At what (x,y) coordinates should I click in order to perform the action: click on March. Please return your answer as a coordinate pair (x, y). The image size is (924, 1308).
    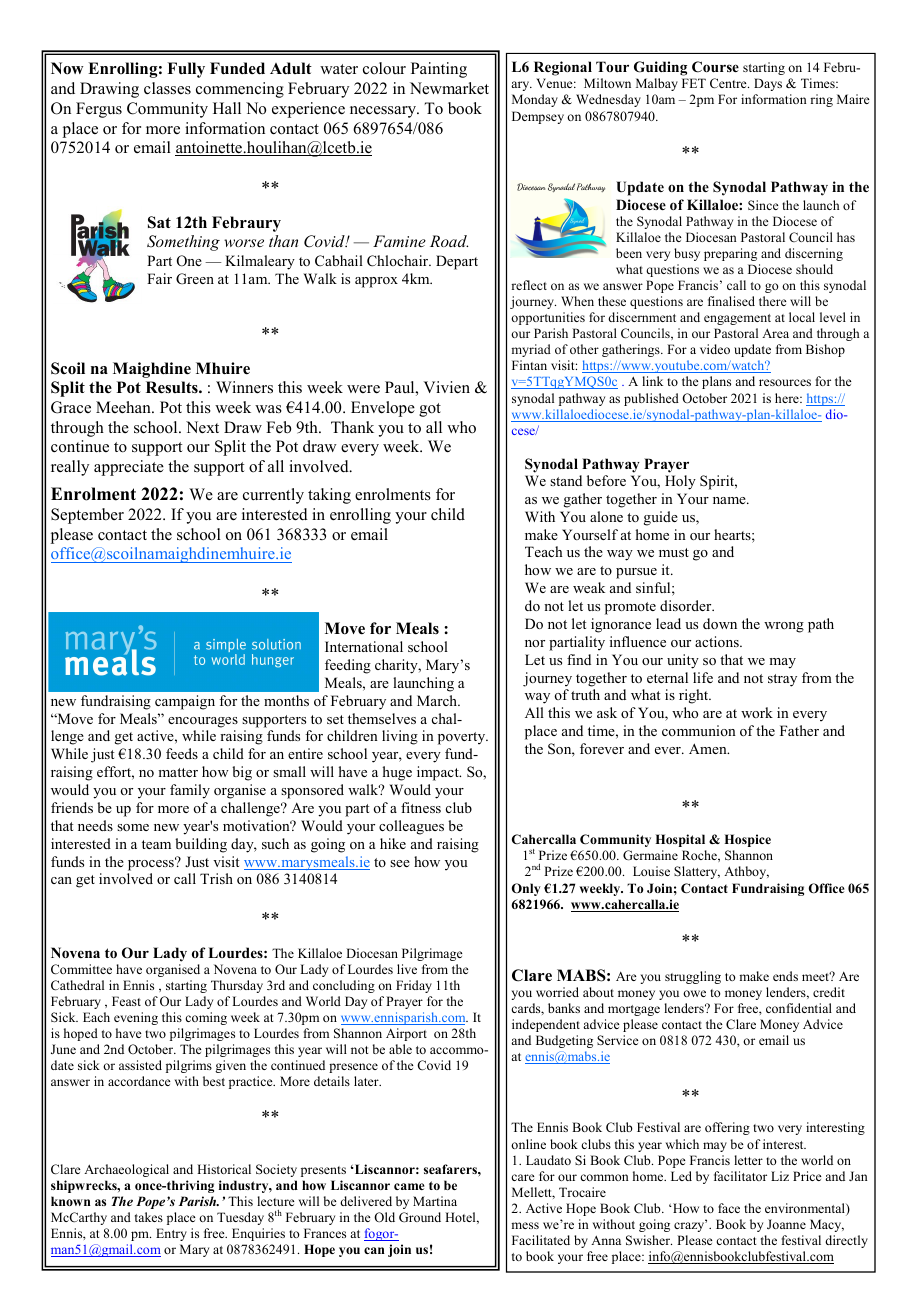
    Looking at the image, I should click on (438, 700).
